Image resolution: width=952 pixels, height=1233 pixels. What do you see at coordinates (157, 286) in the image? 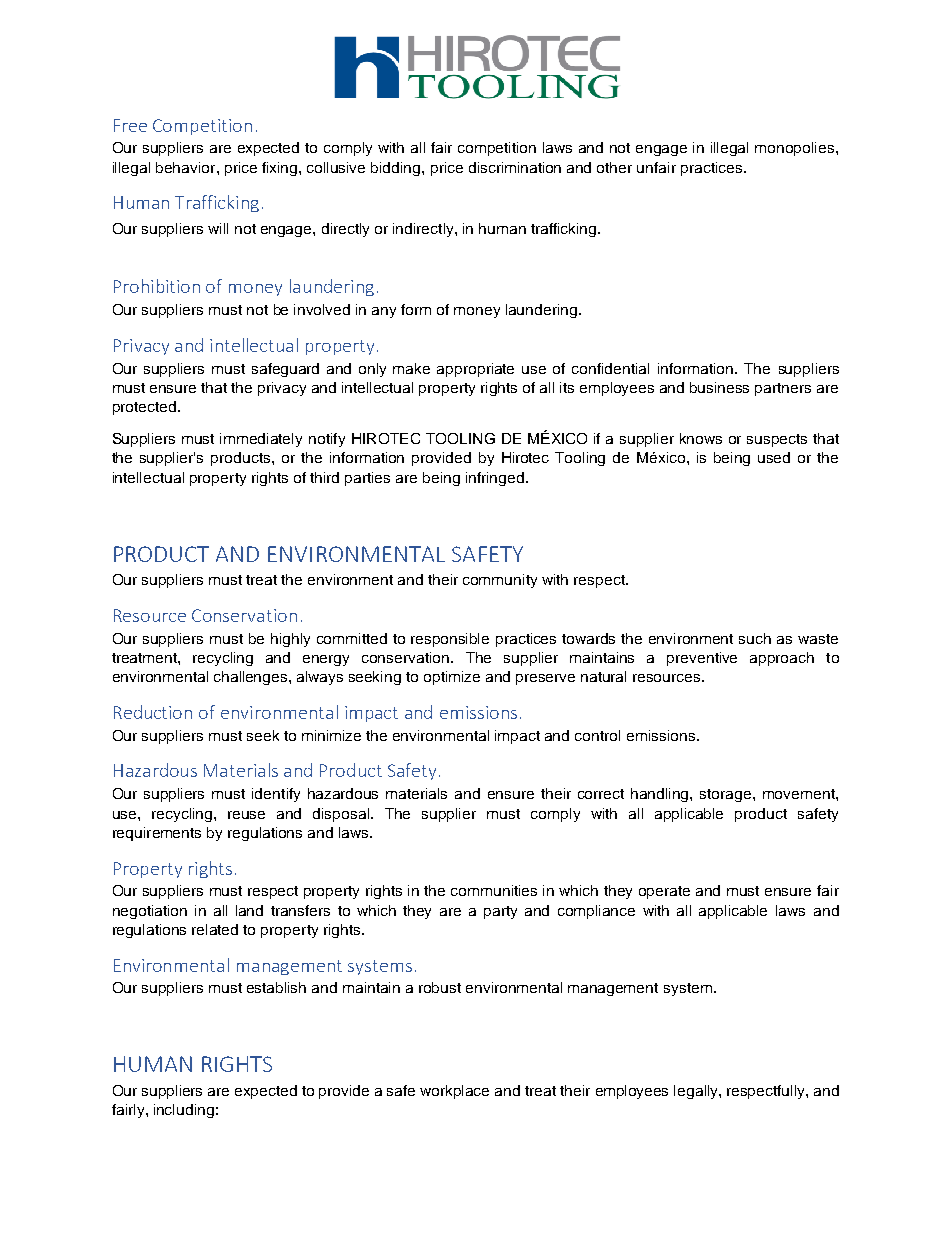
I see `Prohibition` at bounding box center [157, 286].
